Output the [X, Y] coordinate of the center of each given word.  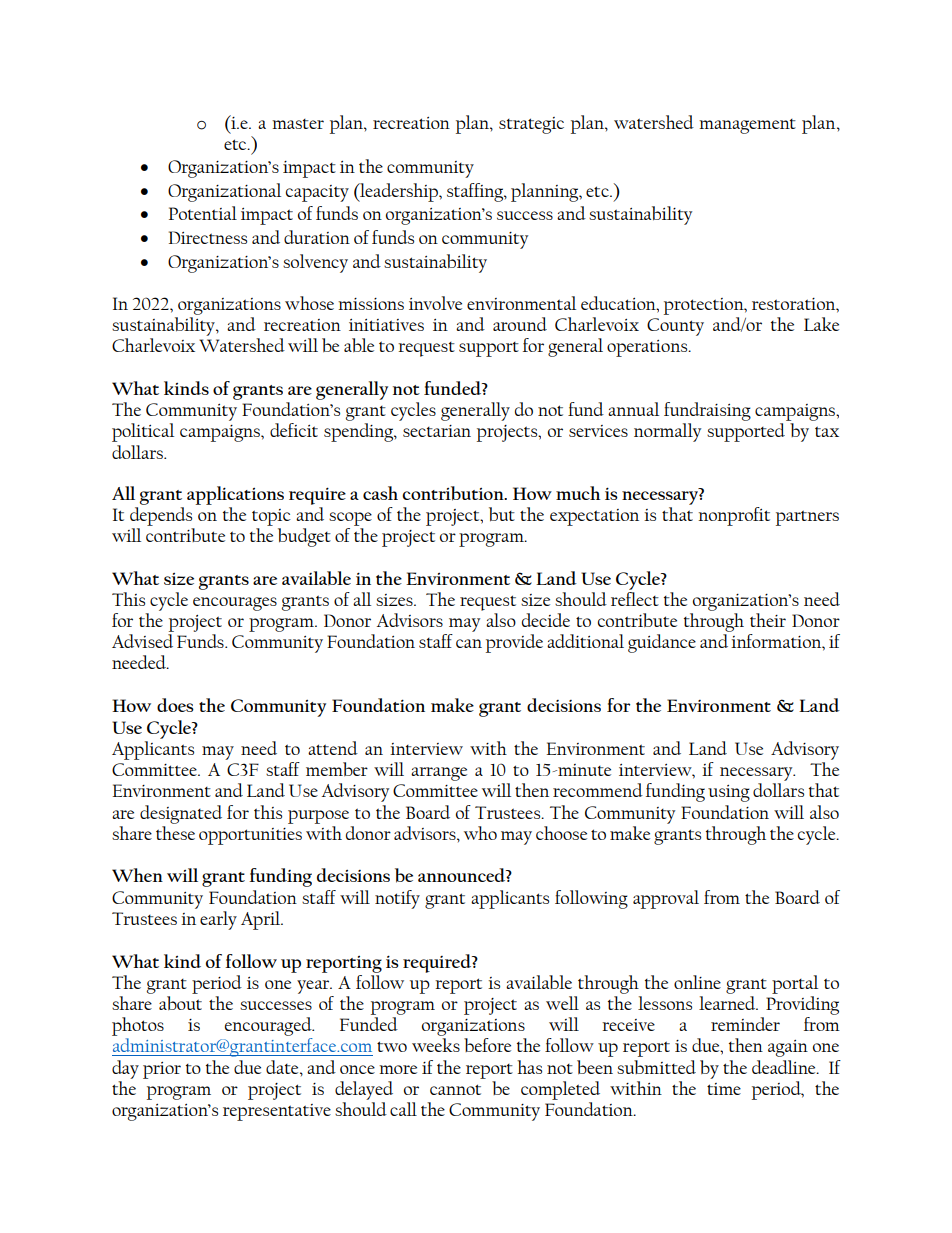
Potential [203, 213]
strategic [531, 125]
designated [181, 814]
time [724, 1089]
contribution [454, 493]
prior [162, 1070]
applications [235, 495]
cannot [455, 1089]
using [729, 793]
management [747, 126]
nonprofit [734, 516]
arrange [439, 774]
